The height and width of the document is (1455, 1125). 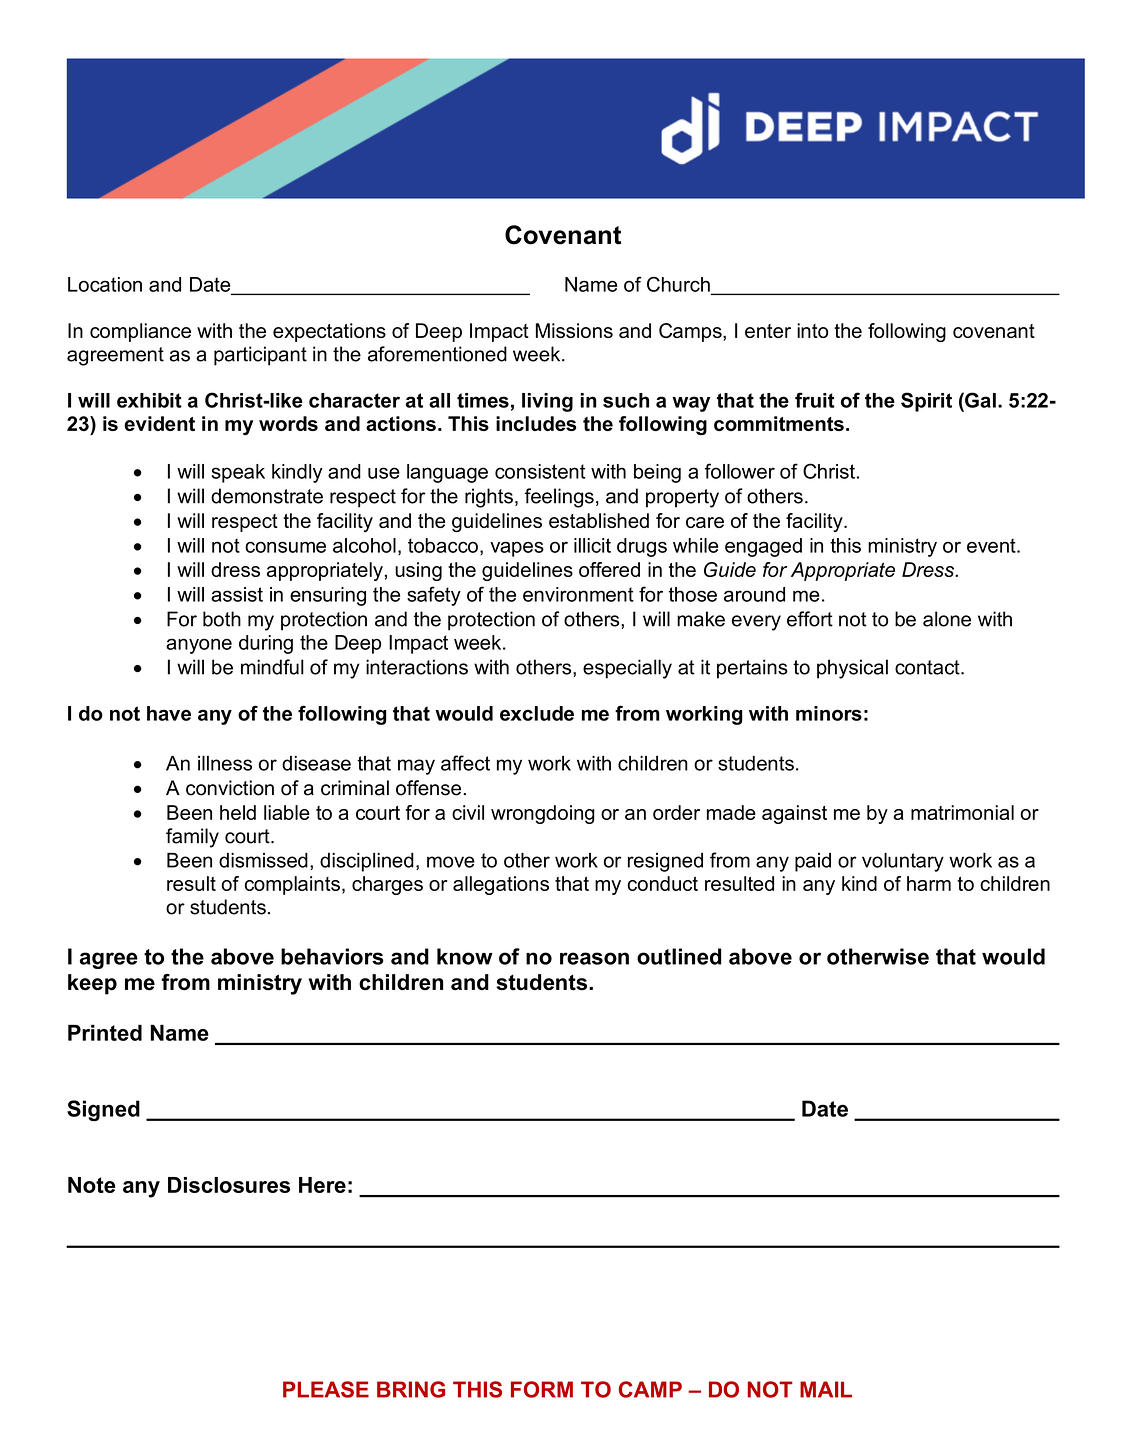 What do you see at coordinates (199, 646) in the document?
I see `anyone` at bounding box center [199, 646].
